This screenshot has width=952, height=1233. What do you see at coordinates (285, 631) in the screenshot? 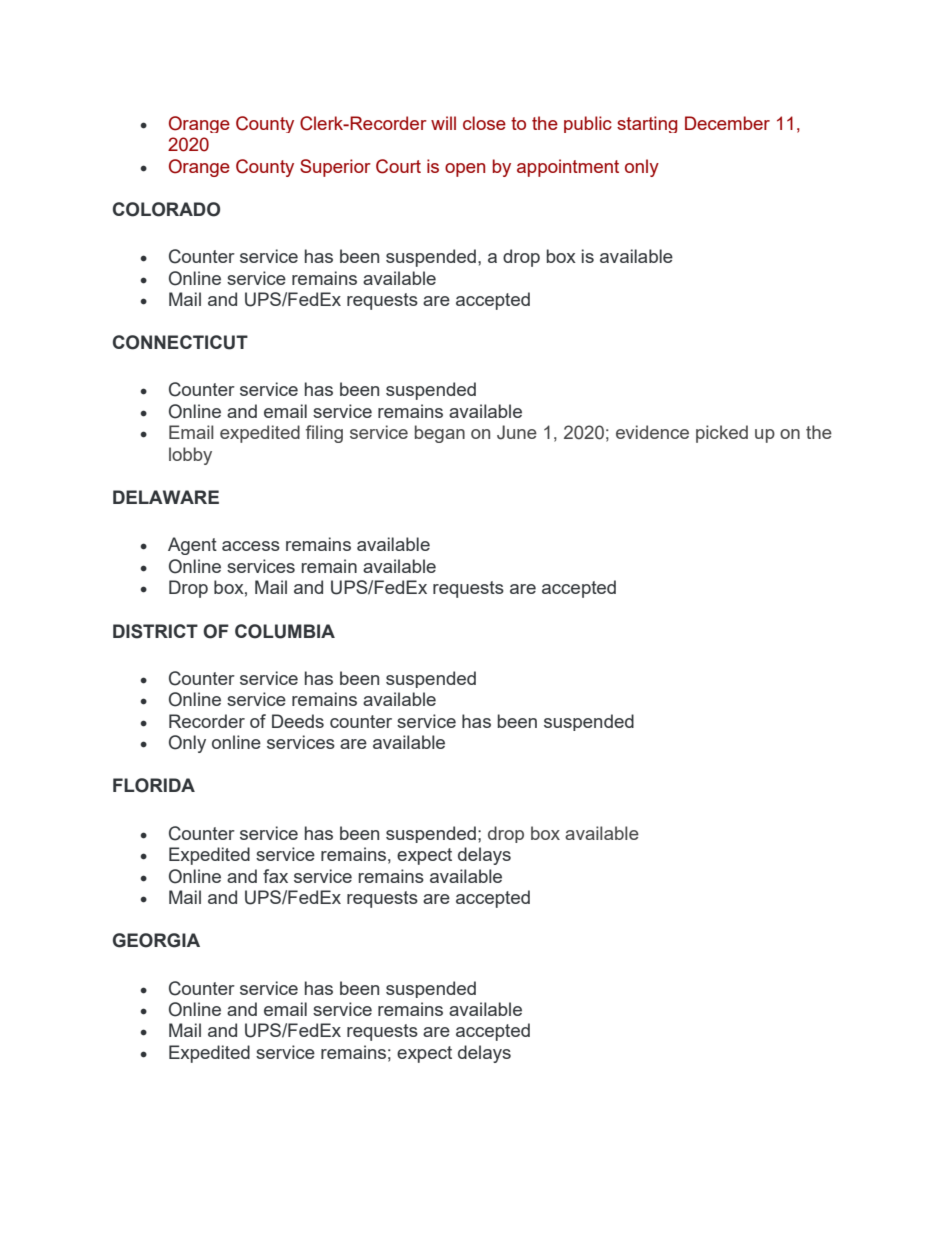
I see `COLUMBIA` at bounding box center [285, 631].
